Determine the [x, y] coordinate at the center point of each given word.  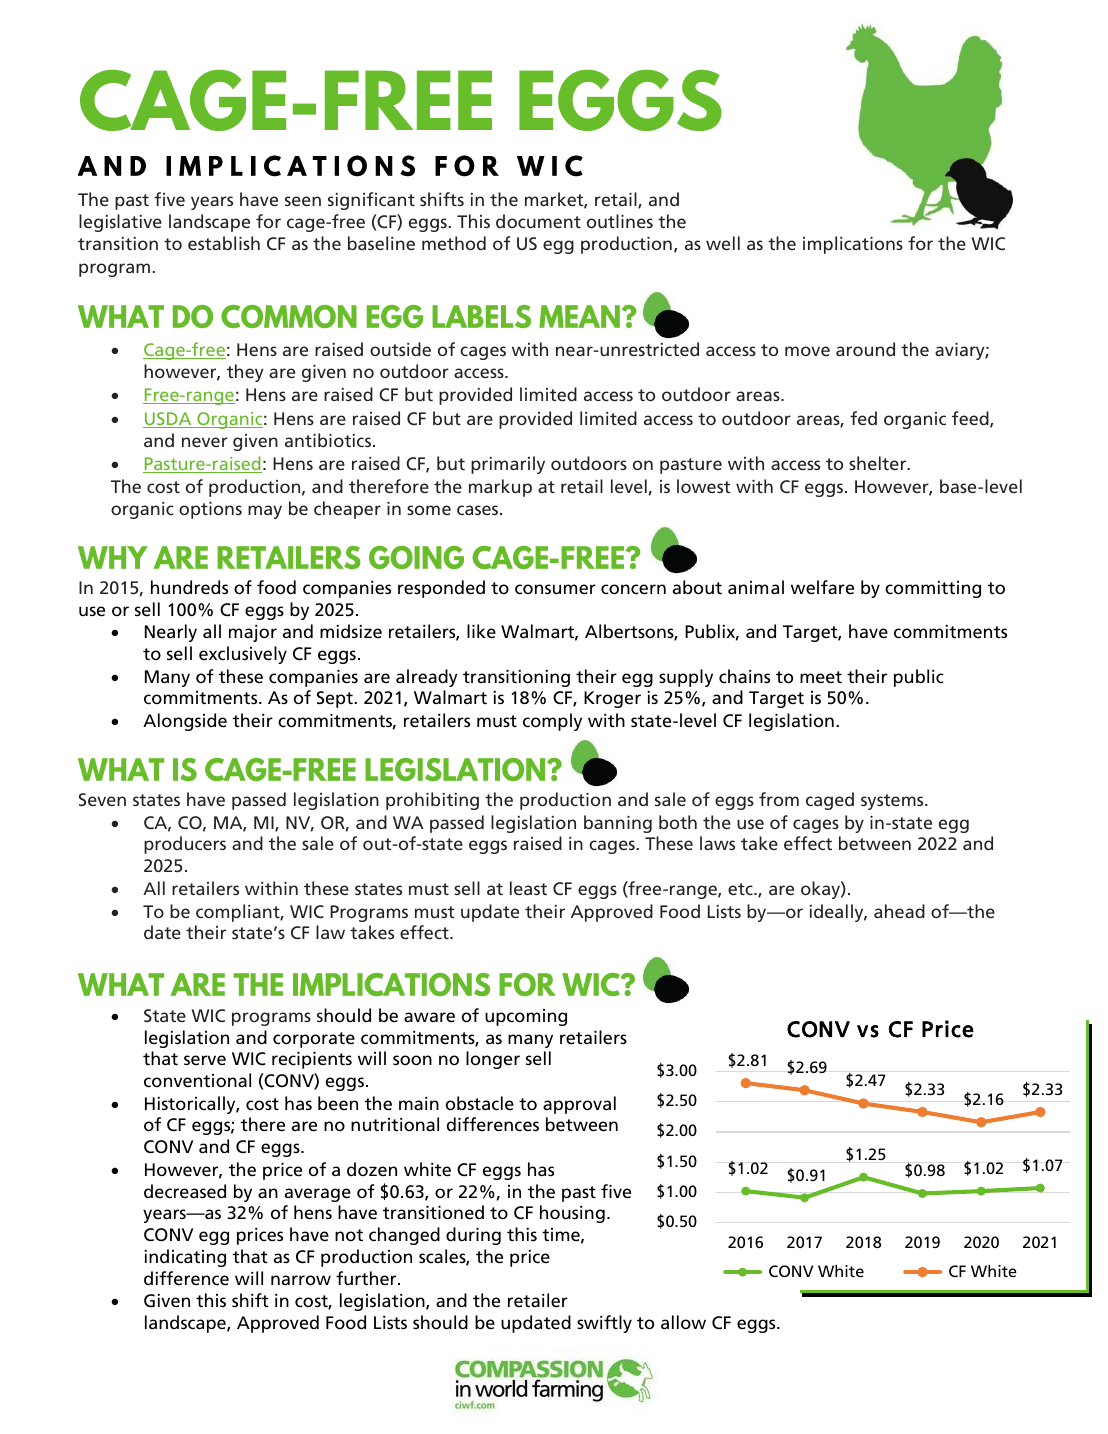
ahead [899, 911]
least [528, 888]
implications [853, 245]
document [538, 221]
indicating [185, 1258]
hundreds [189, 587]
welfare [822, 587]
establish [224, 243]
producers [185, 845]
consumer [555, 589]
